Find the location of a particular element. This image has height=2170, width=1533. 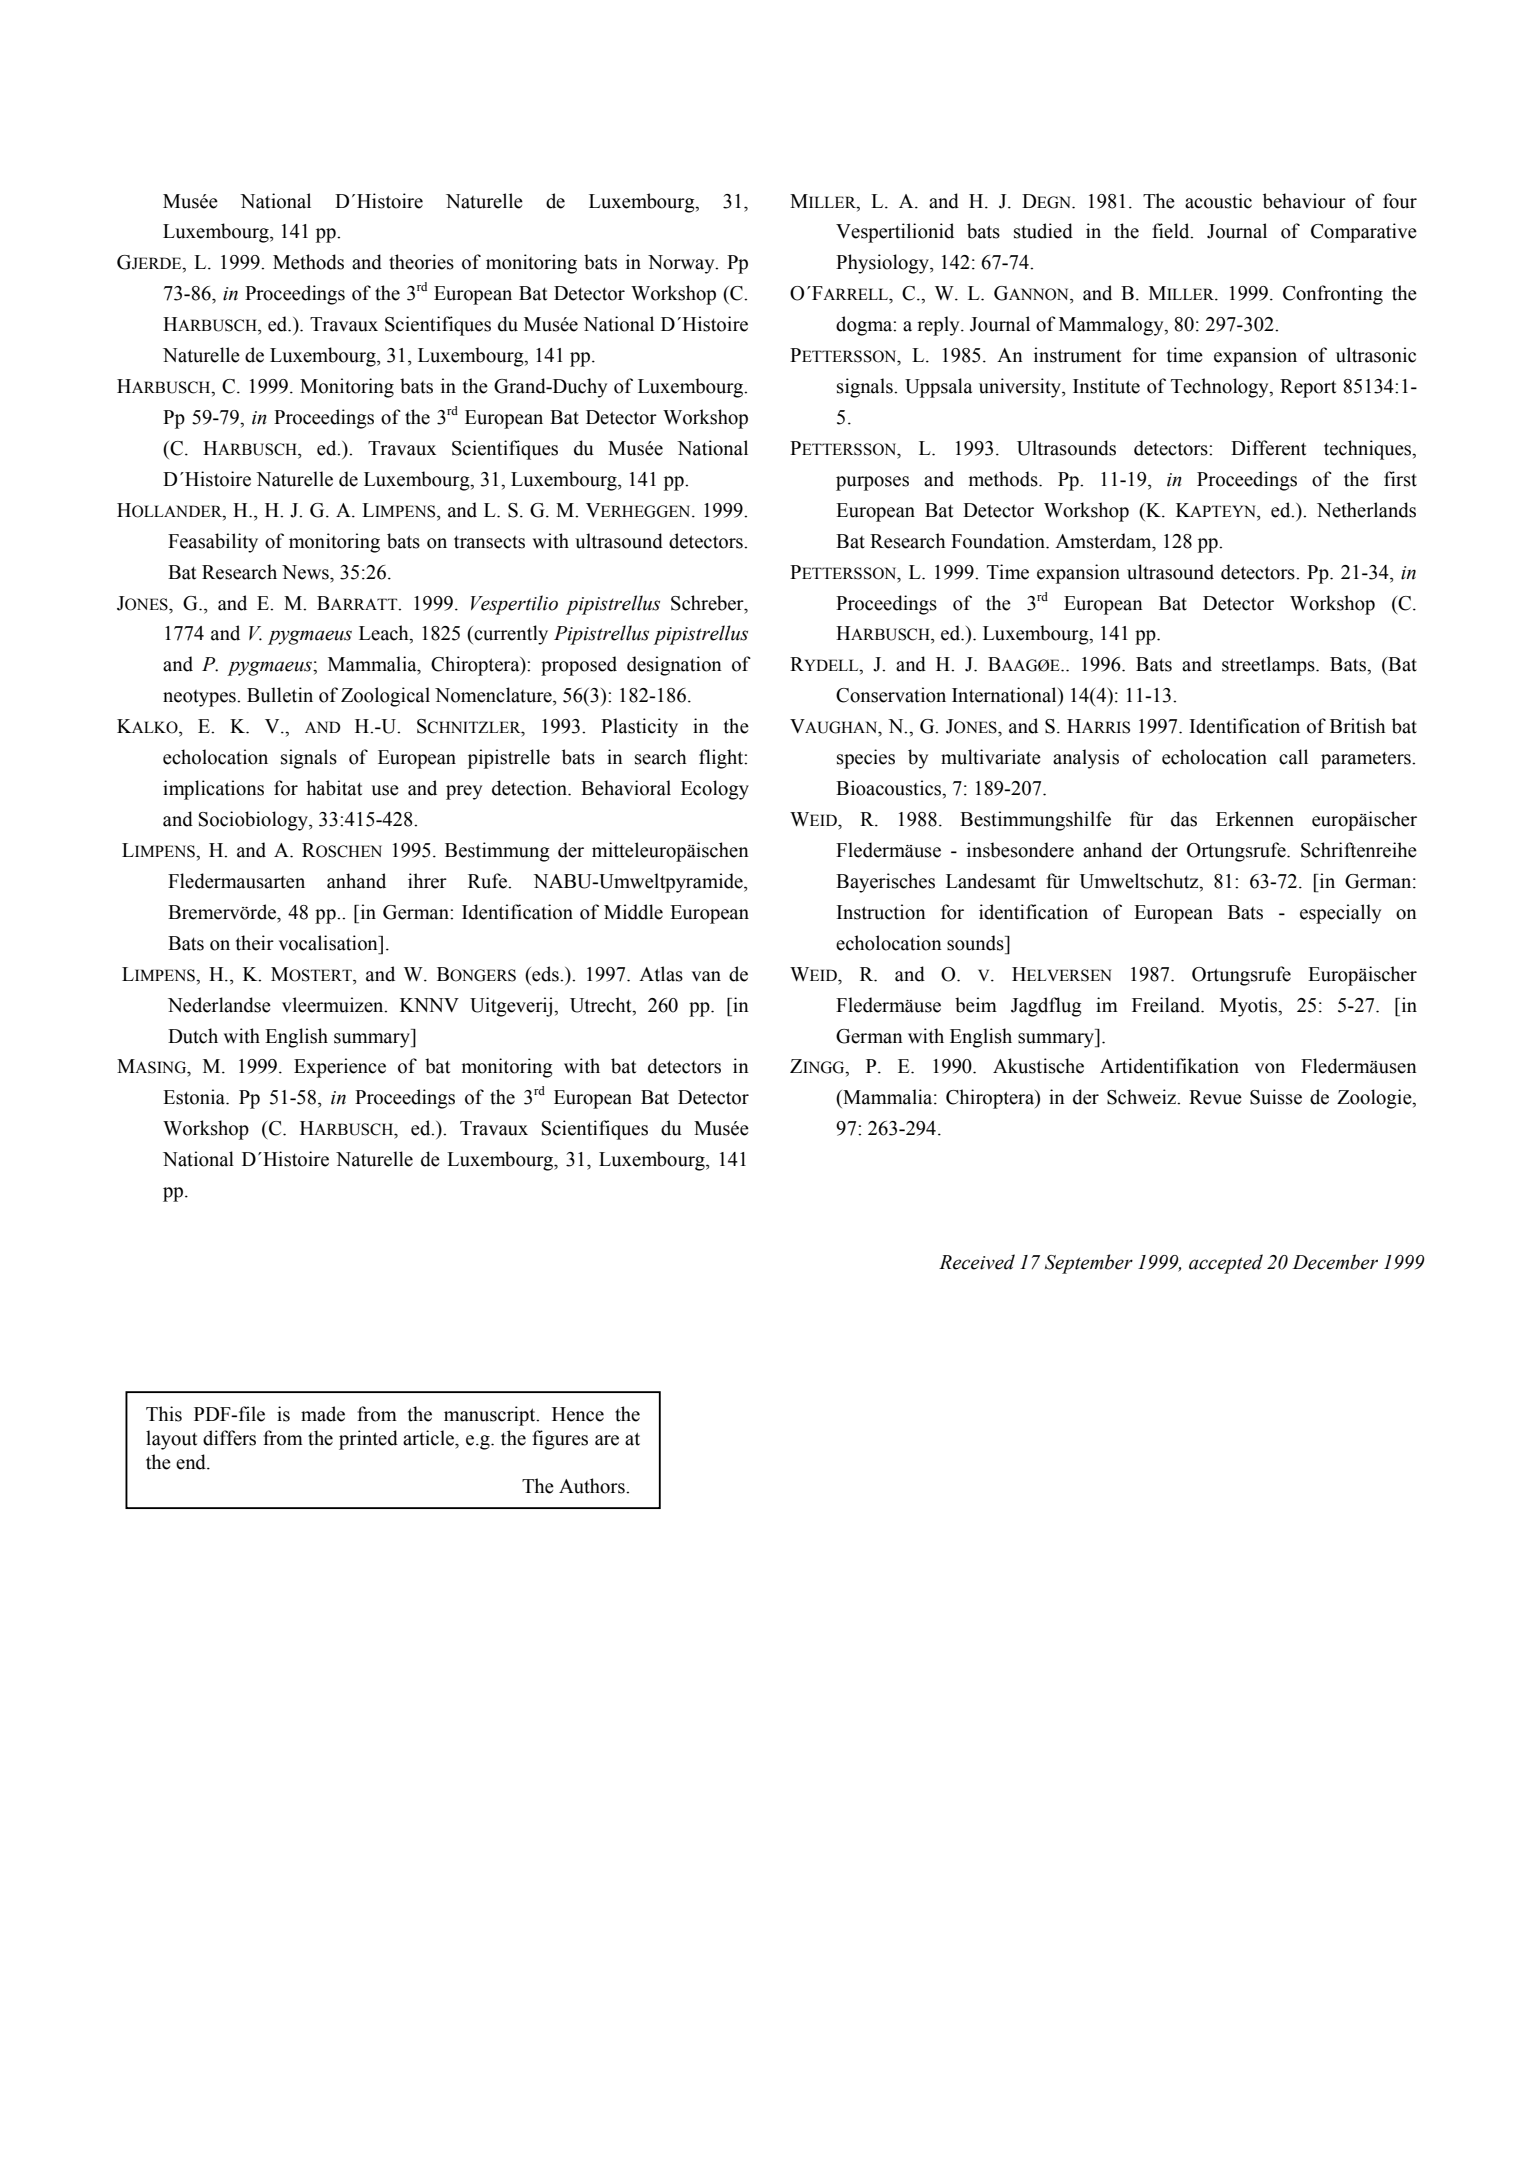

theories is located at coordinates (421, 262).
